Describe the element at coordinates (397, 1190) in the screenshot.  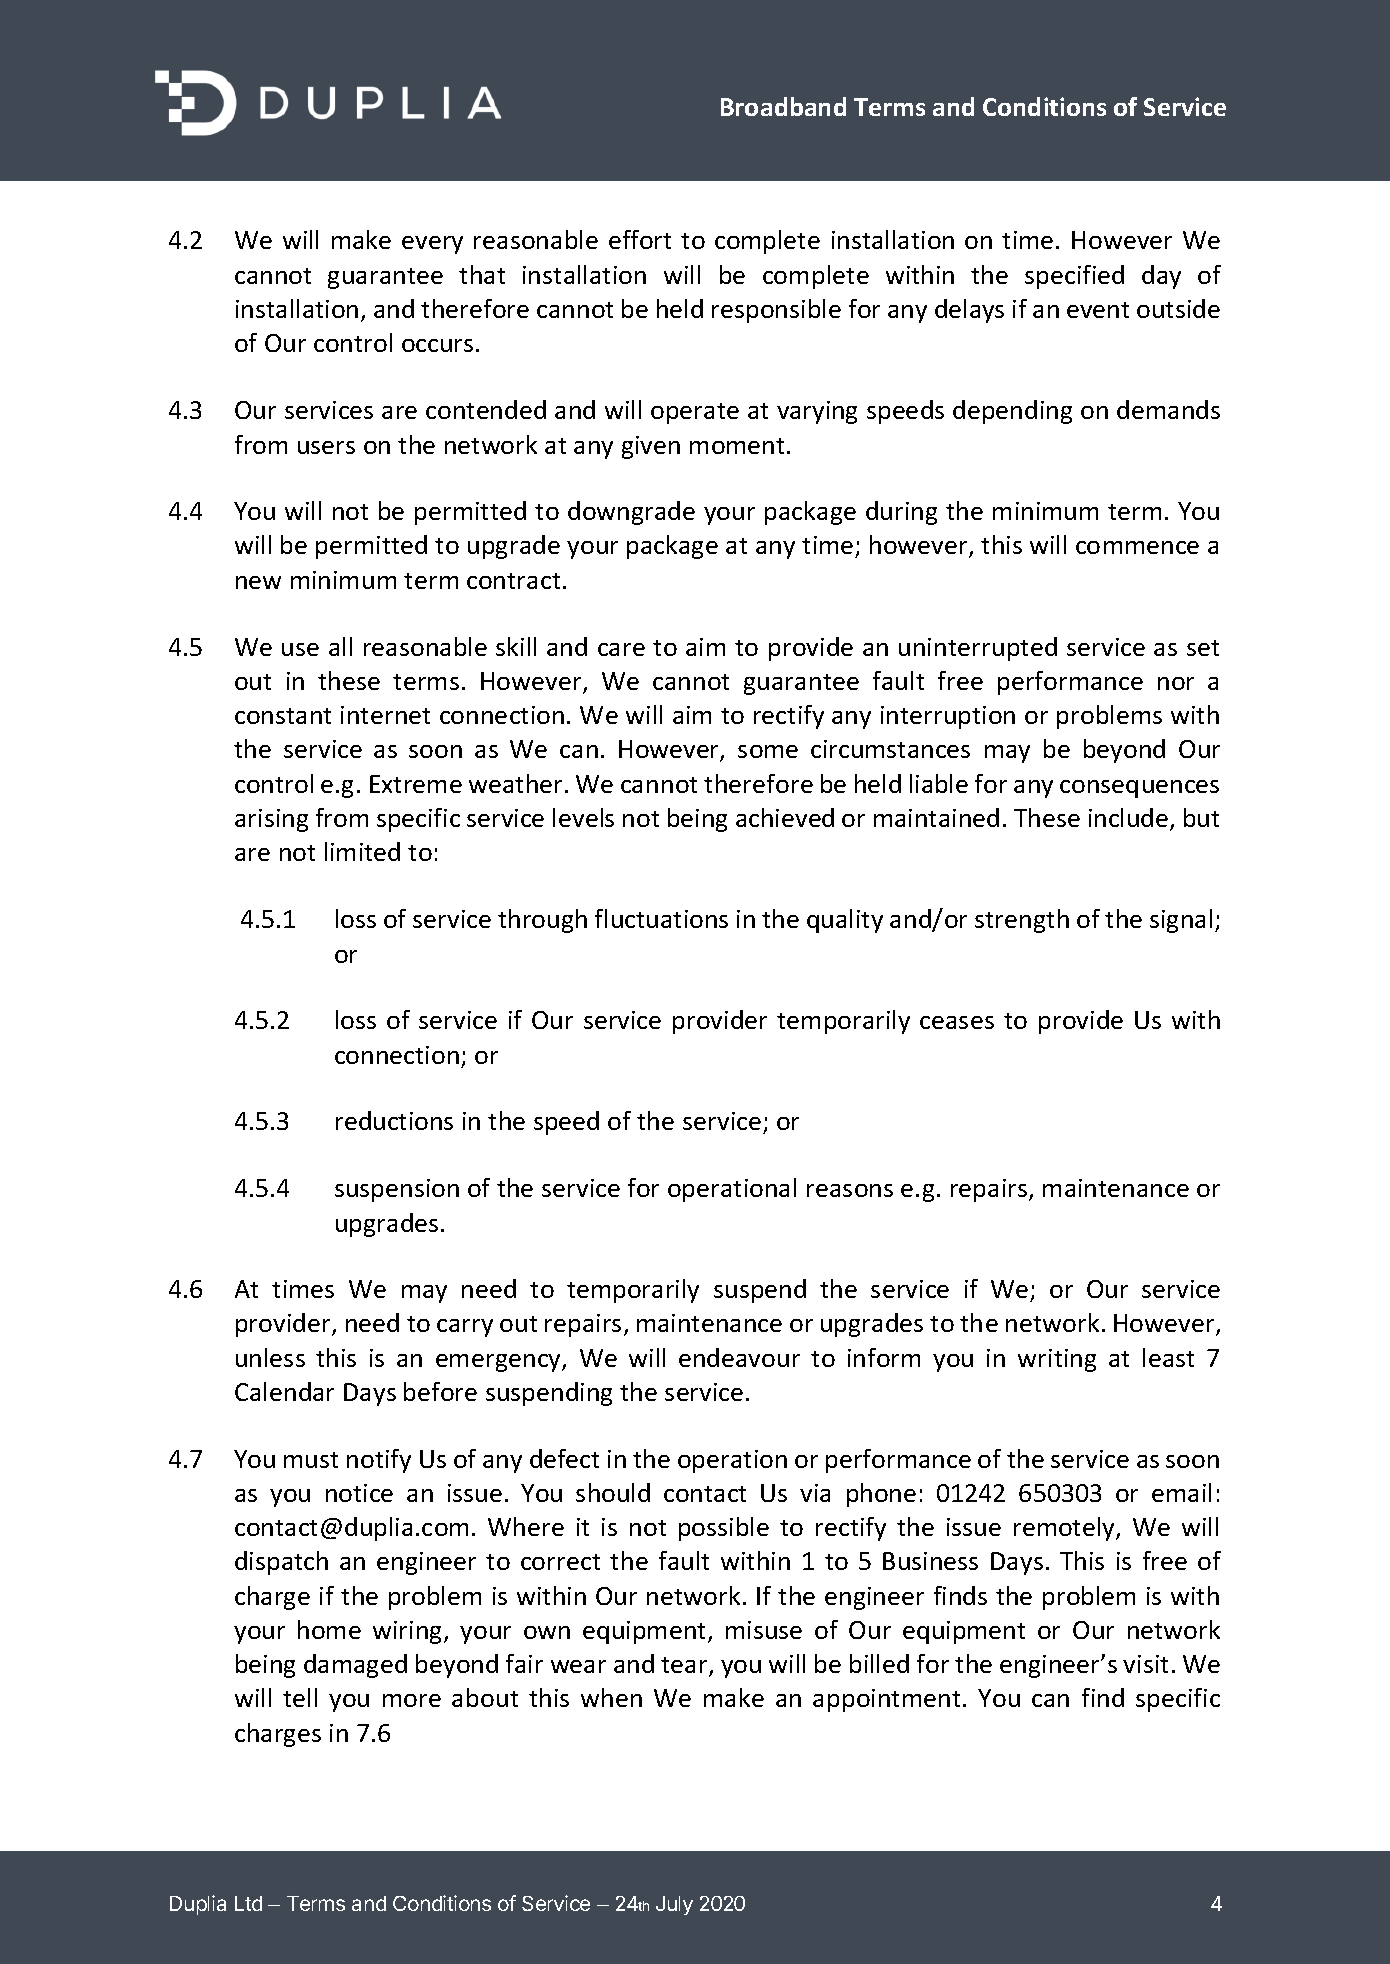
I see `suspension` at that location.
